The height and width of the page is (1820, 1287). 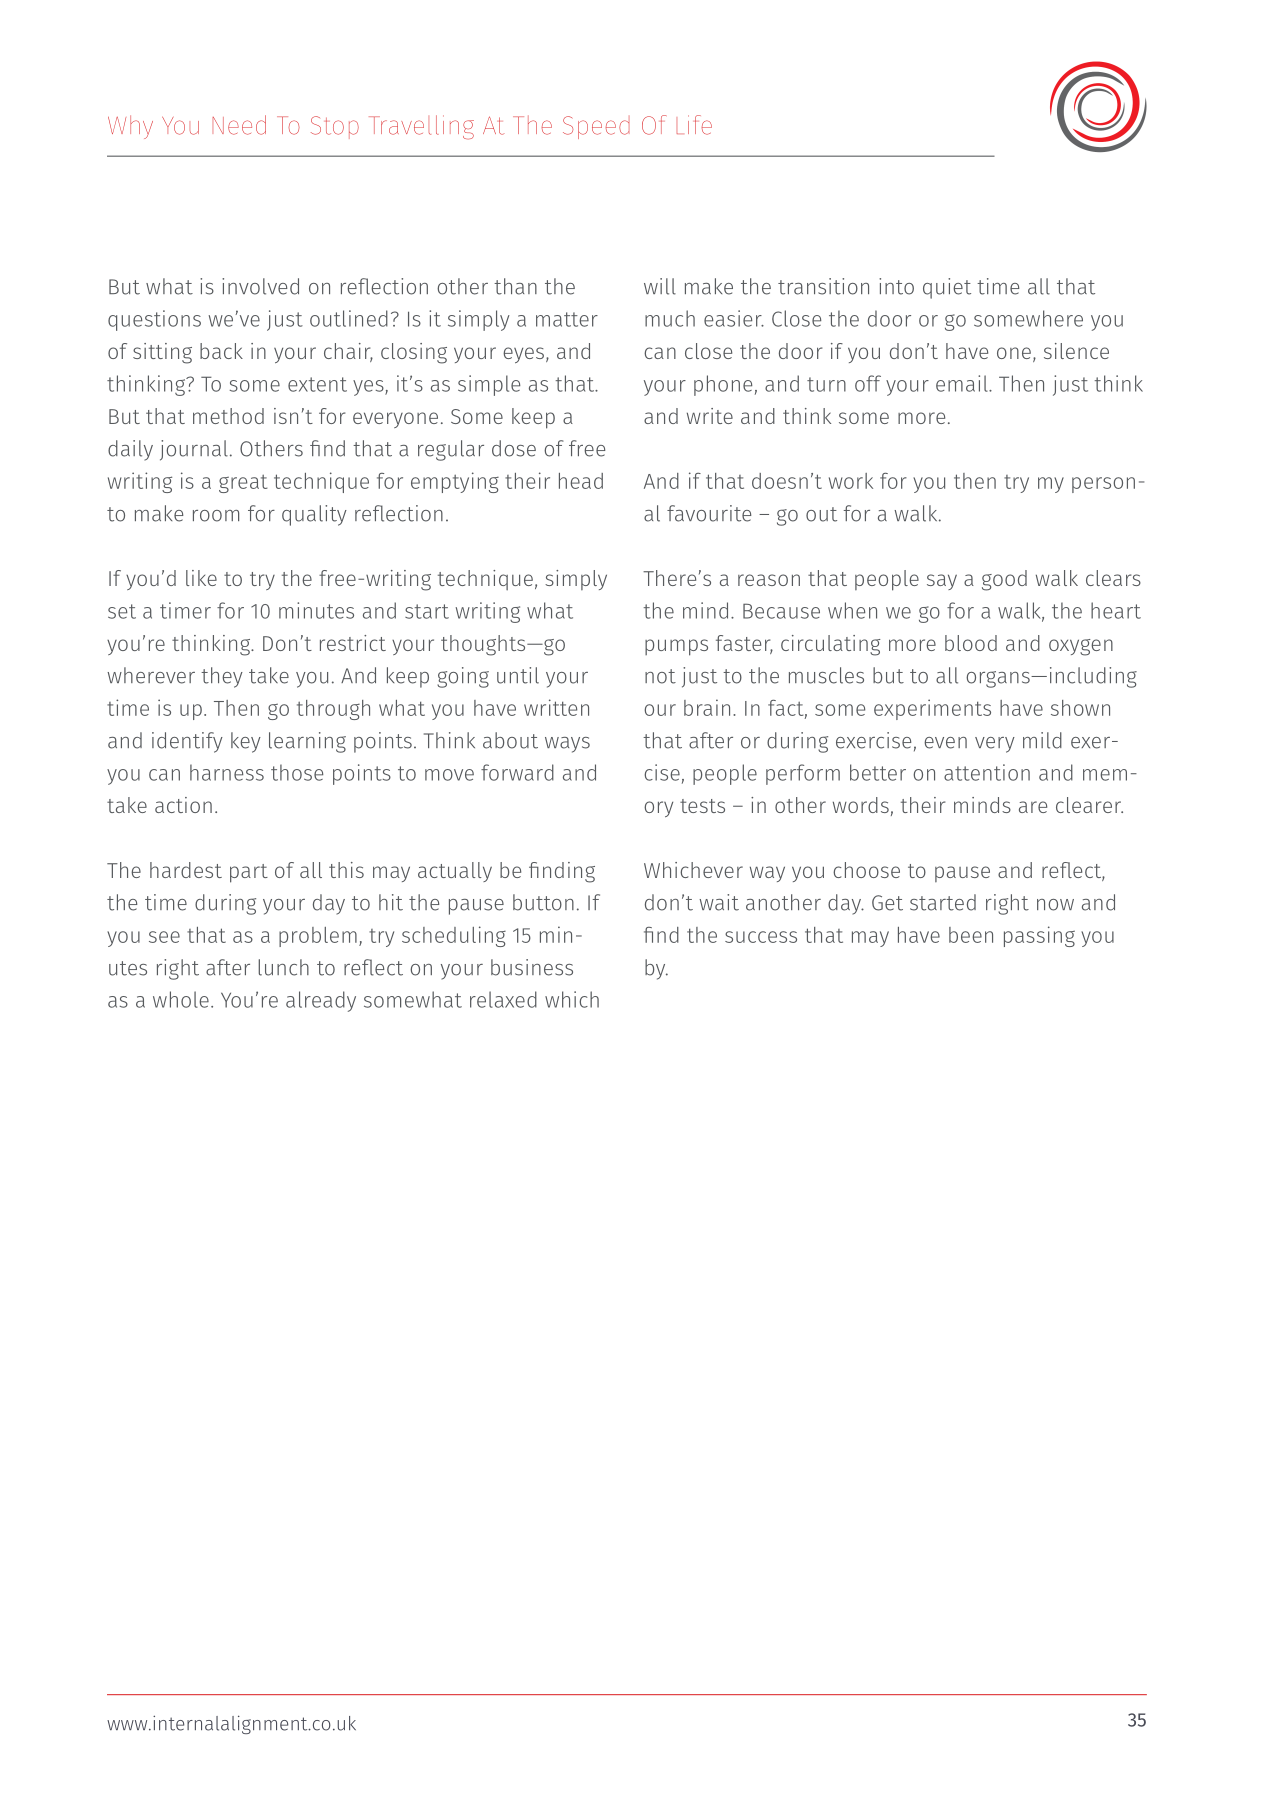 What do you see at coordinates (963, 383) in the page?
I see `email` at bounding box center [963, 383].
